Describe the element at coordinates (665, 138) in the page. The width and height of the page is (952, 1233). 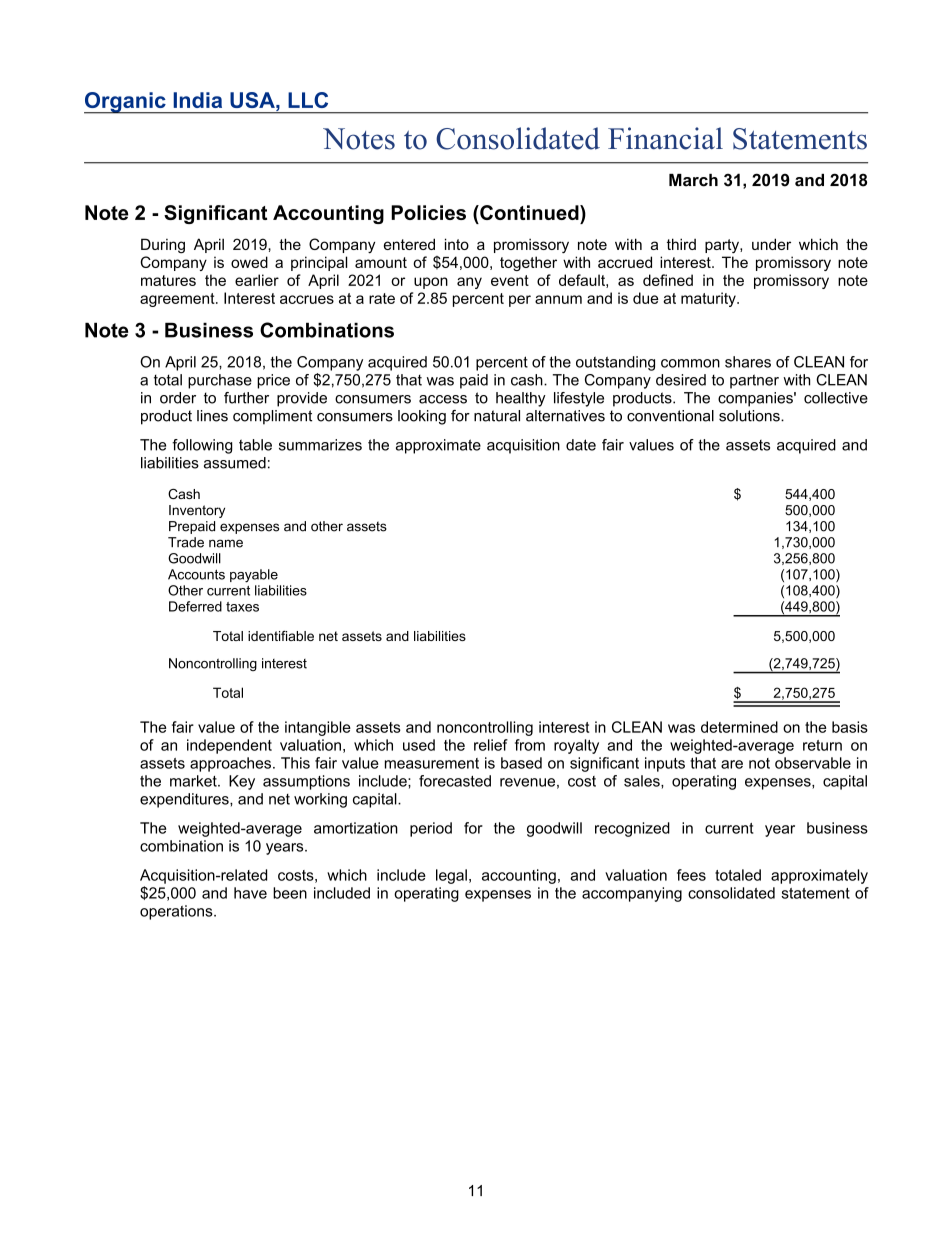
I see `Financial` at that location.
